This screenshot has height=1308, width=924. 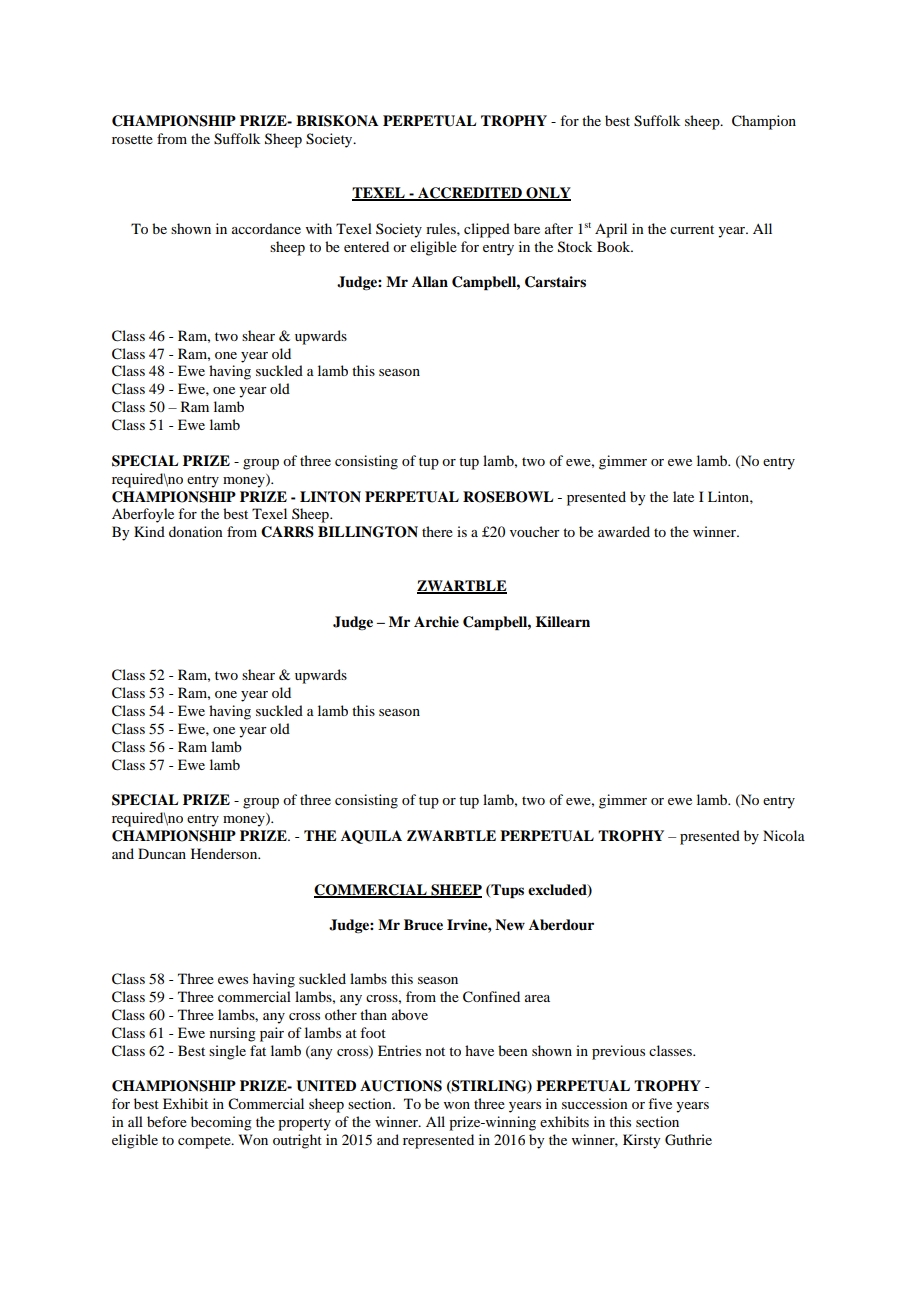 I want to click on accordance, so click(x=266, y=228).
